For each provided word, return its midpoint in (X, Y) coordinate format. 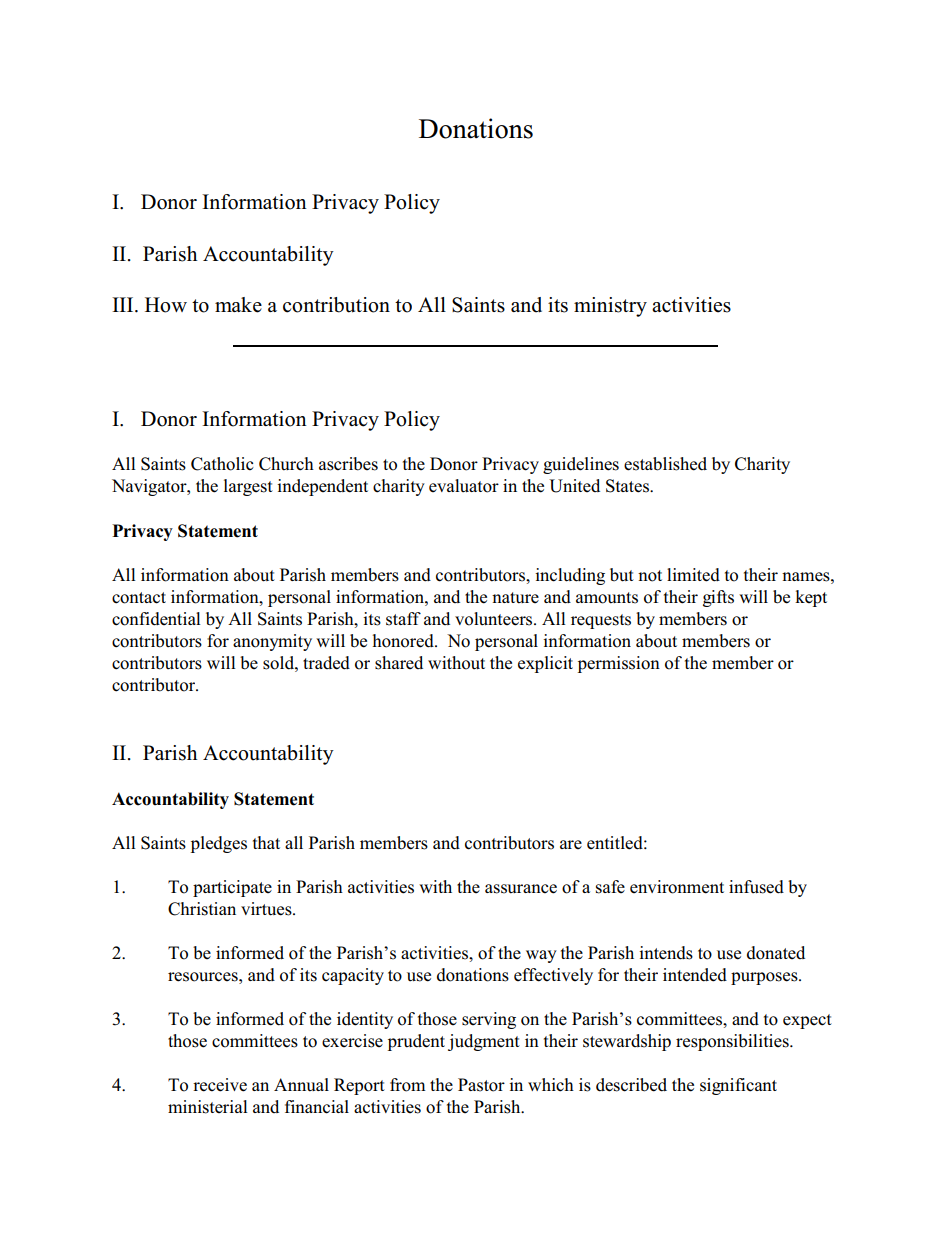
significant (738, 1086)
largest (248, 487)
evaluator (464, 486)
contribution (336, 305)
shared (399, 663)
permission (619, 664)
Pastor (481, 1085)
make (238, 305)
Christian (202, 909)
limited (693, 575)
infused (756, 887)
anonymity (272, 642)
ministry (610, 307)
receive (220, 1085)
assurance (521, 889)
